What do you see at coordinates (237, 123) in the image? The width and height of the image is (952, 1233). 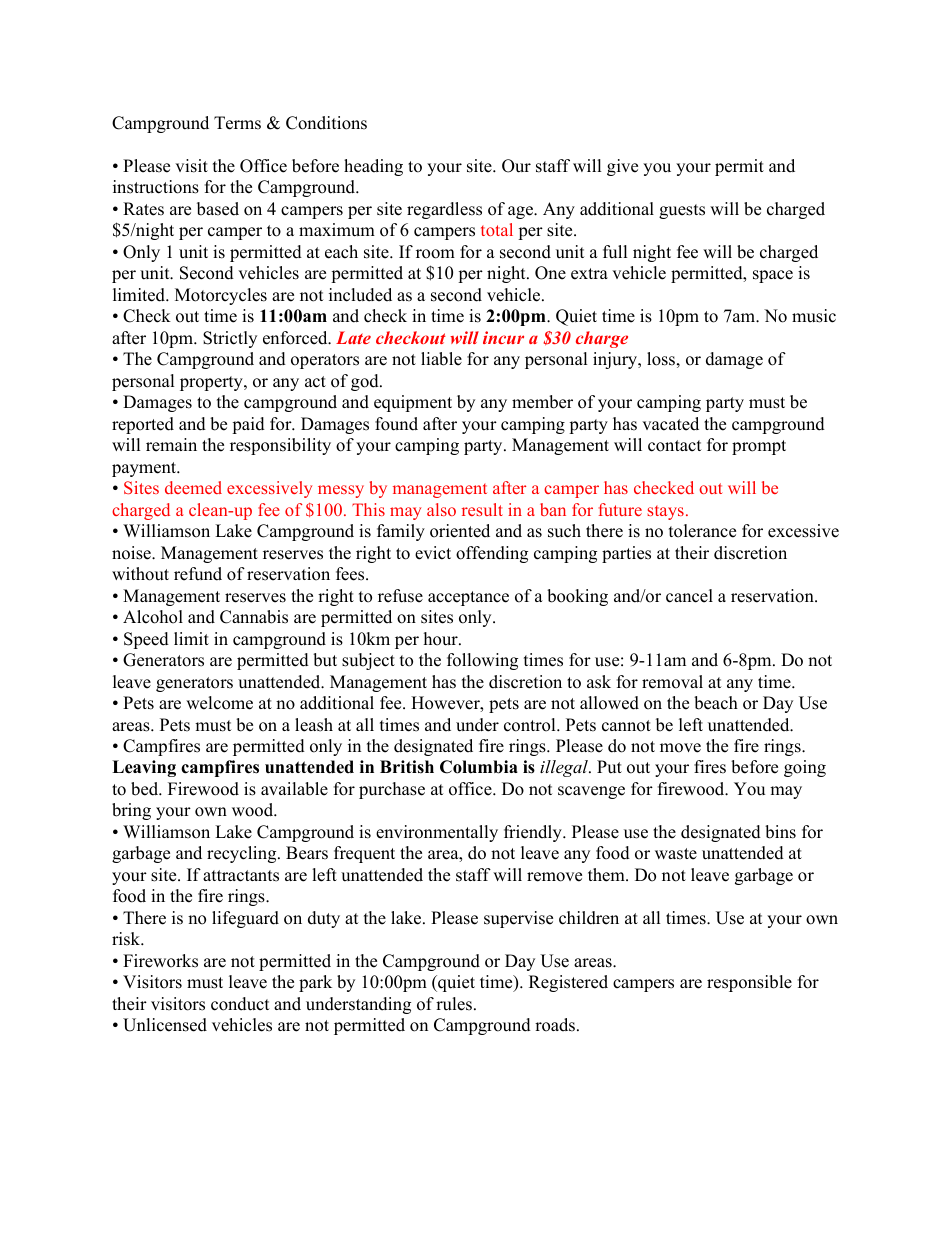 I see `Terms` at bounding box center [237, 123].
